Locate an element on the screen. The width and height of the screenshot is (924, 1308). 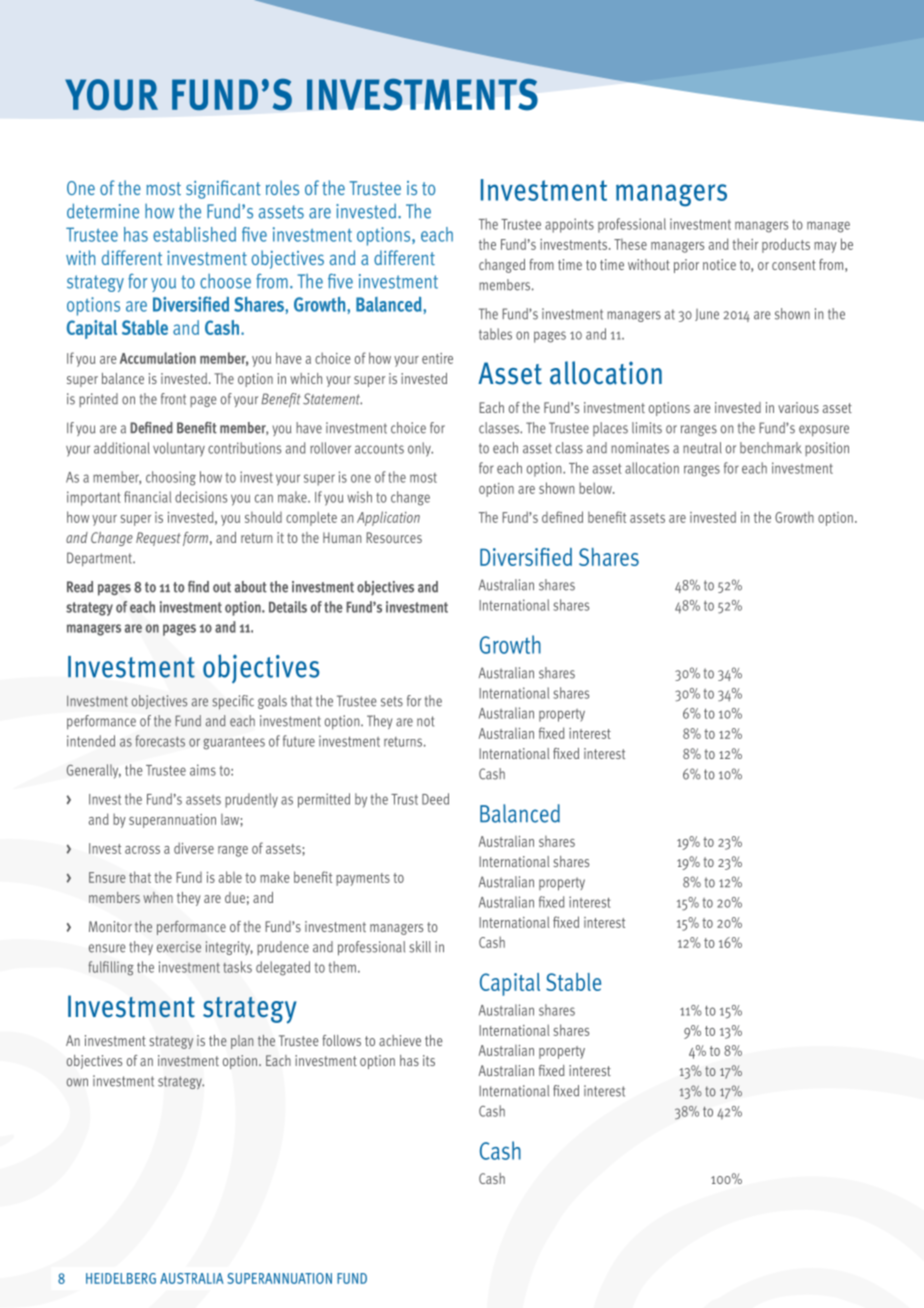
appoints is located at coordinates (569, 225).
